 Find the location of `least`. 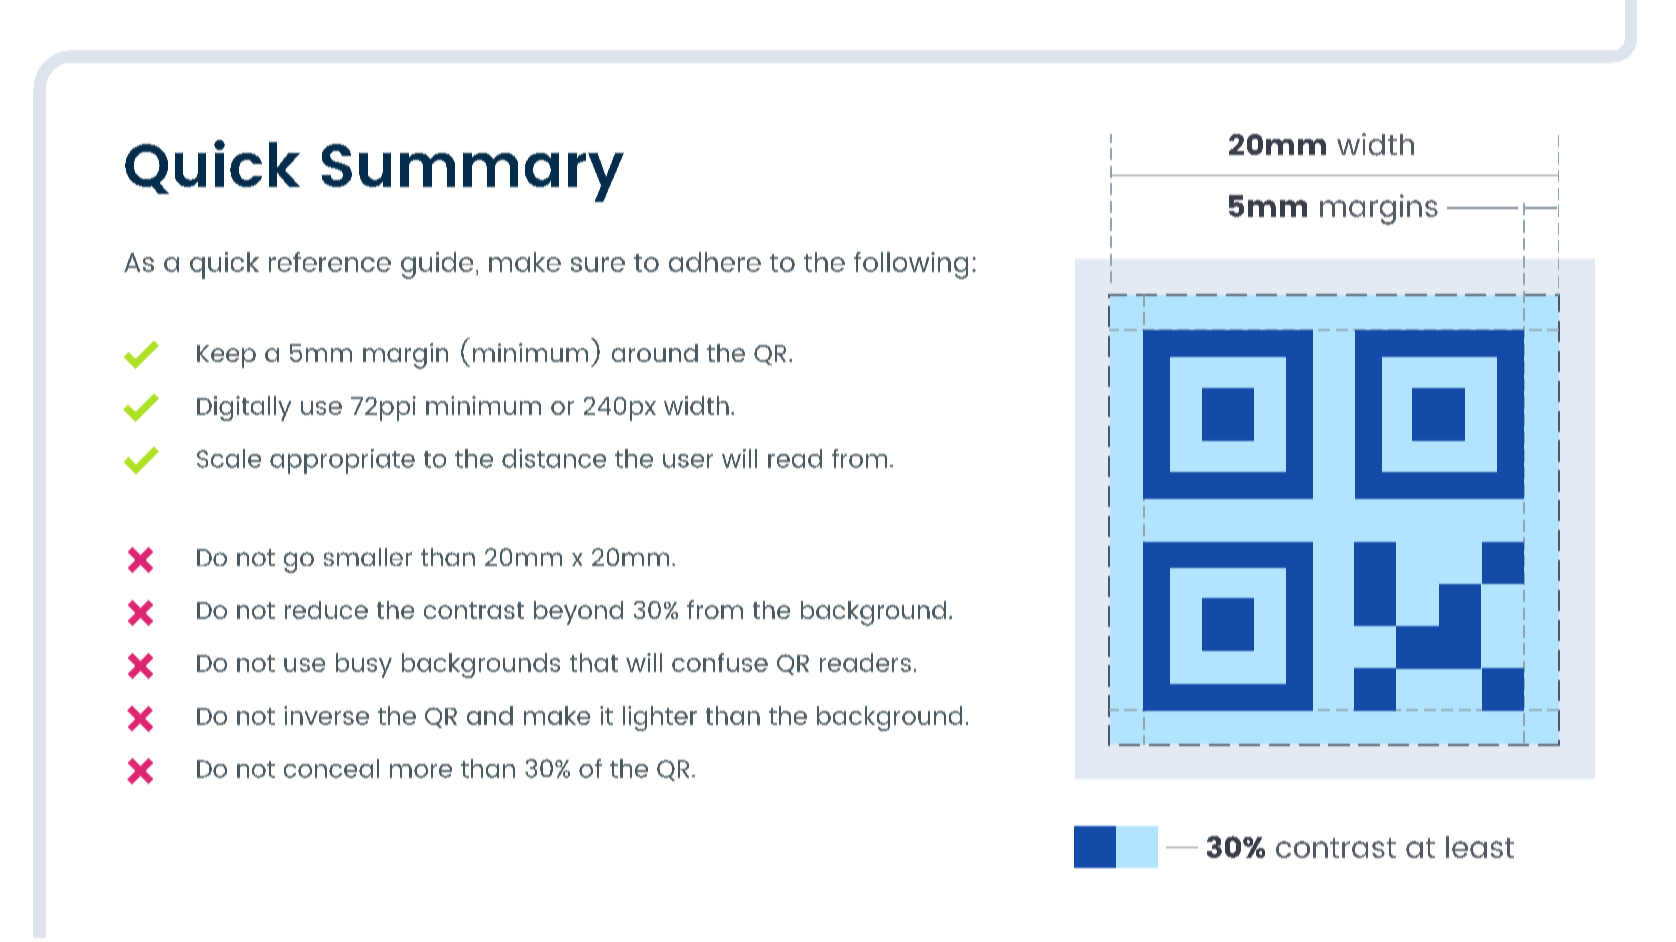

least is located at coordinates (1480, 847).
